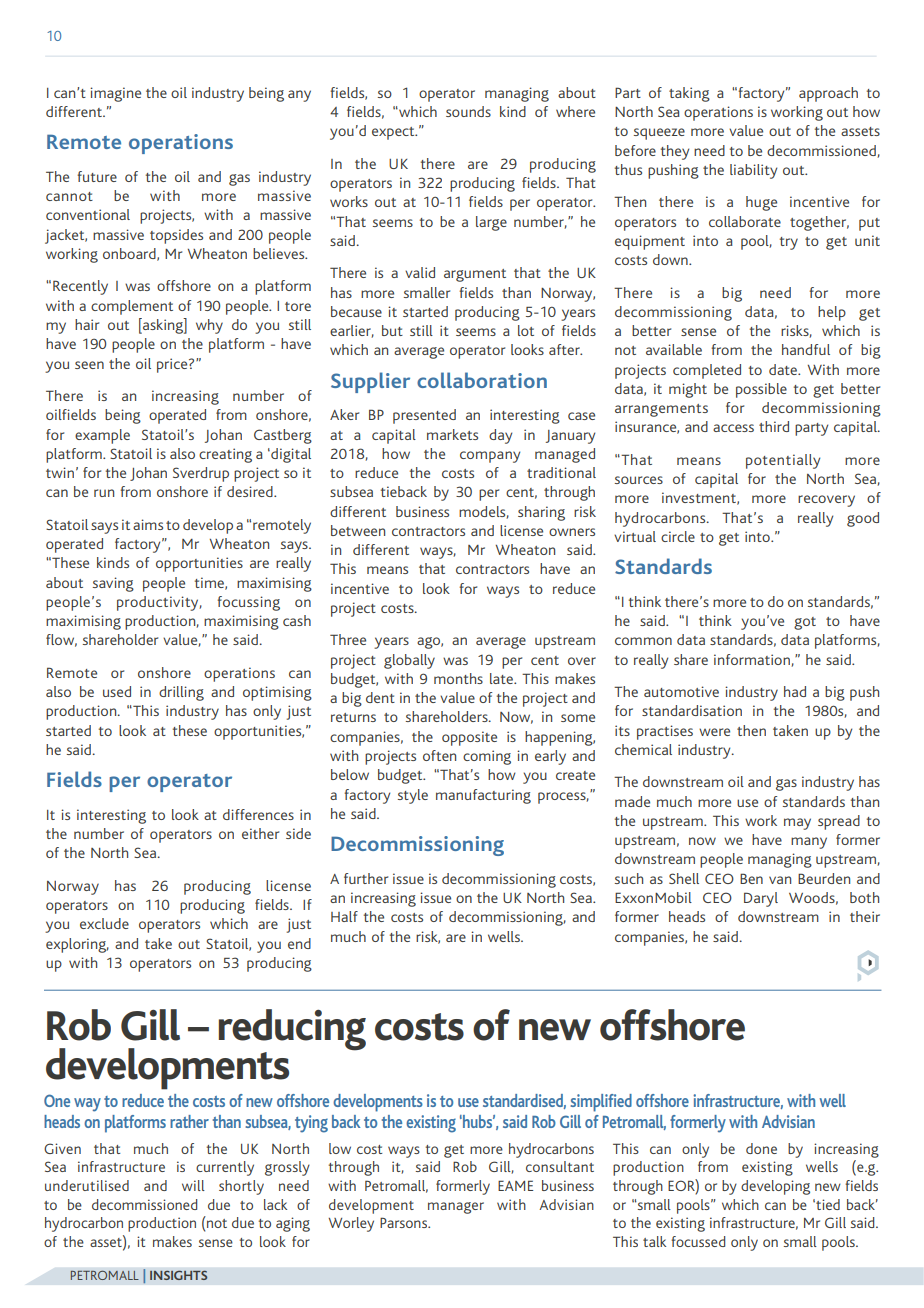  I want to click on INSIGHTS, so click(178, 1275).
